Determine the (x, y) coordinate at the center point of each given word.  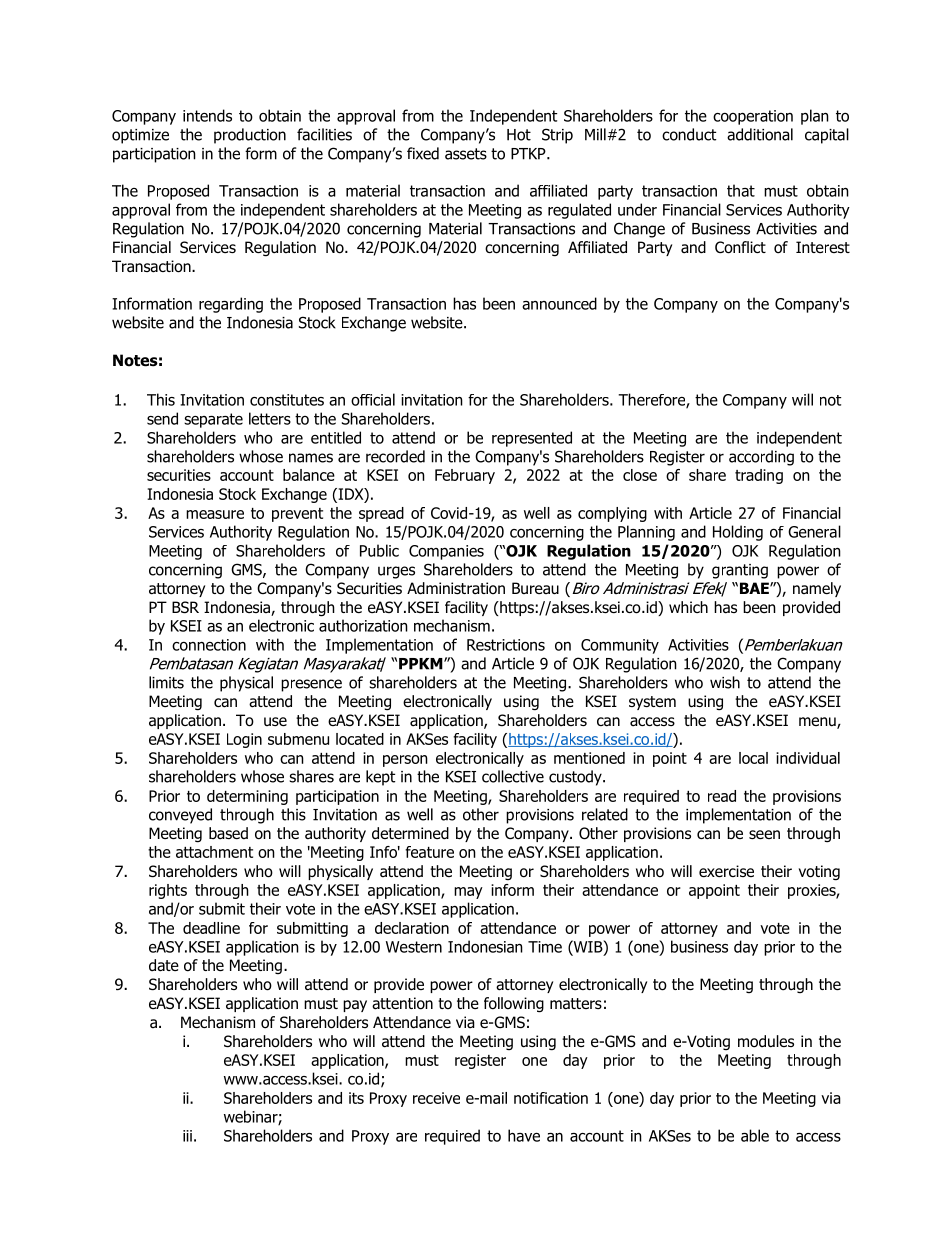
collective (513, 776)
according (761, 458)
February (465, 476)
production (250, 136)
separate (213, 420)
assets (466, 154)
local (753, 758)
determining (247, 797)
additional (760, 134)
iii (187, 1136)
